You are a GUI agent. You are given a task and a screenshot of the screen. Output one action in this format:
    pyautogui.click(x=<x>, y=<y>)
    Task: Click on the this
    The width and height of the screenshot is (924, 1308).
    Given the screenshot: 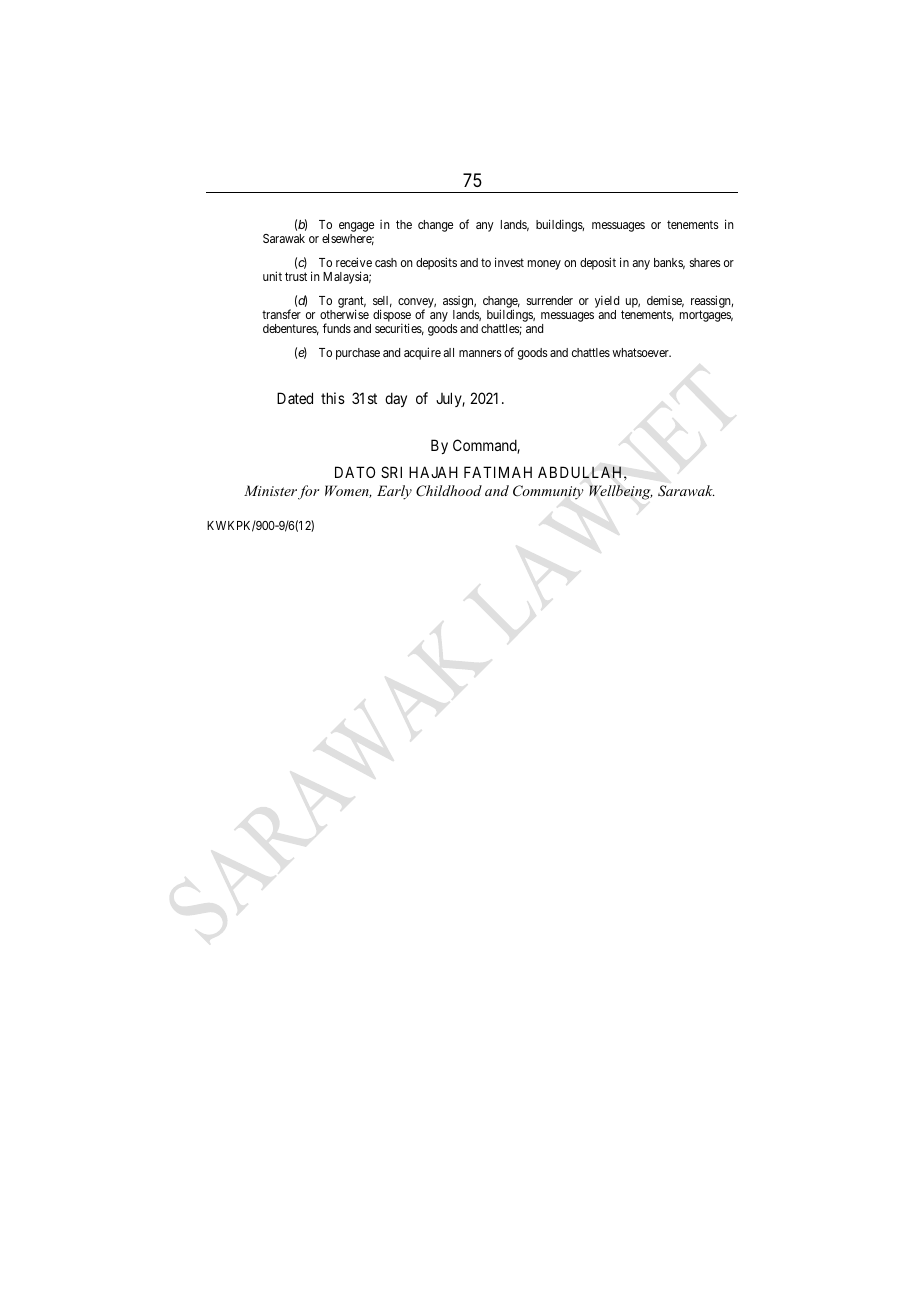 What is the action you would take?
    pyautogui.click(x=333, y=398)
